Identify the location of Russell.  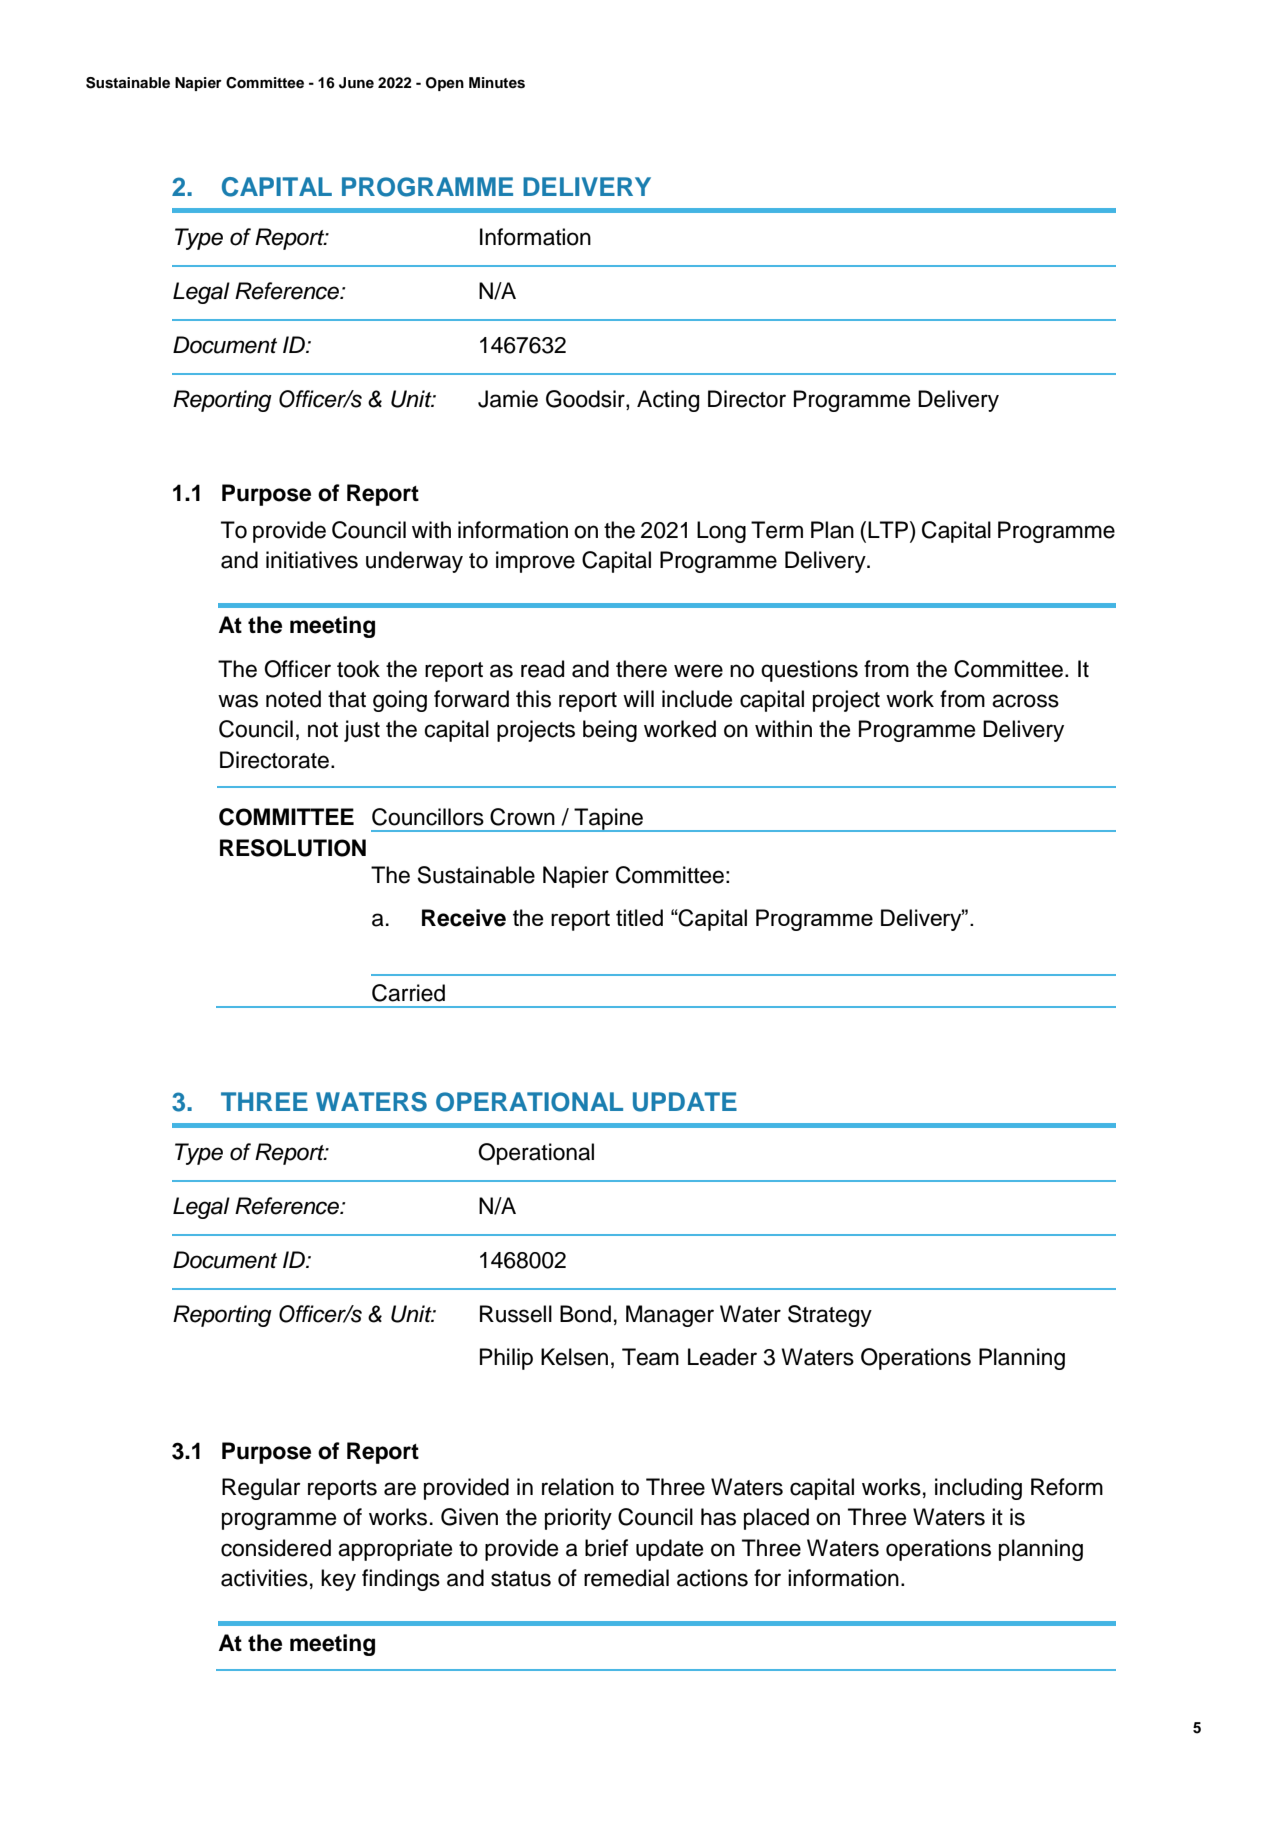
(516, 1314).
